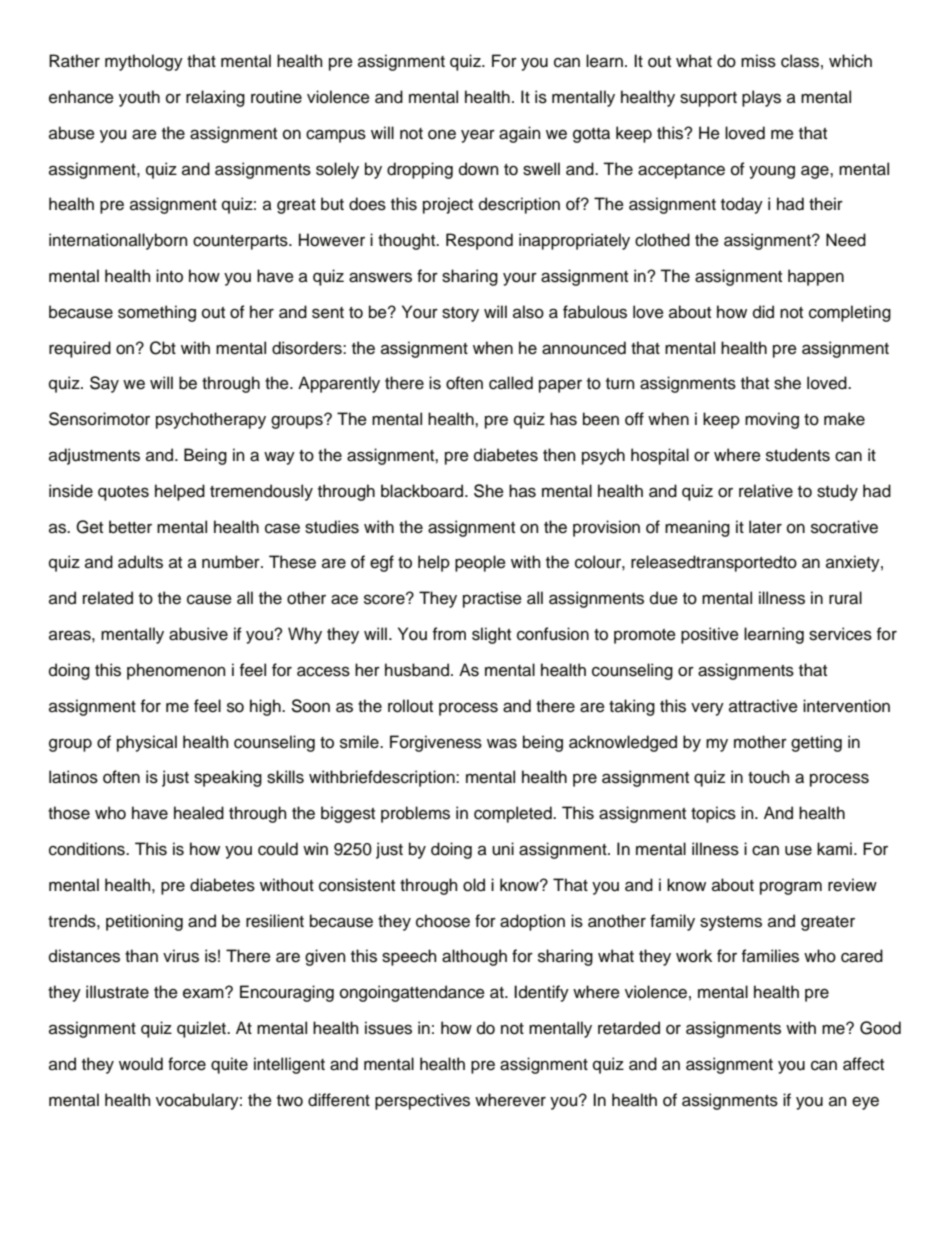 This image has width=952, height=1233. I want to click on plays, so click(761, 98).
